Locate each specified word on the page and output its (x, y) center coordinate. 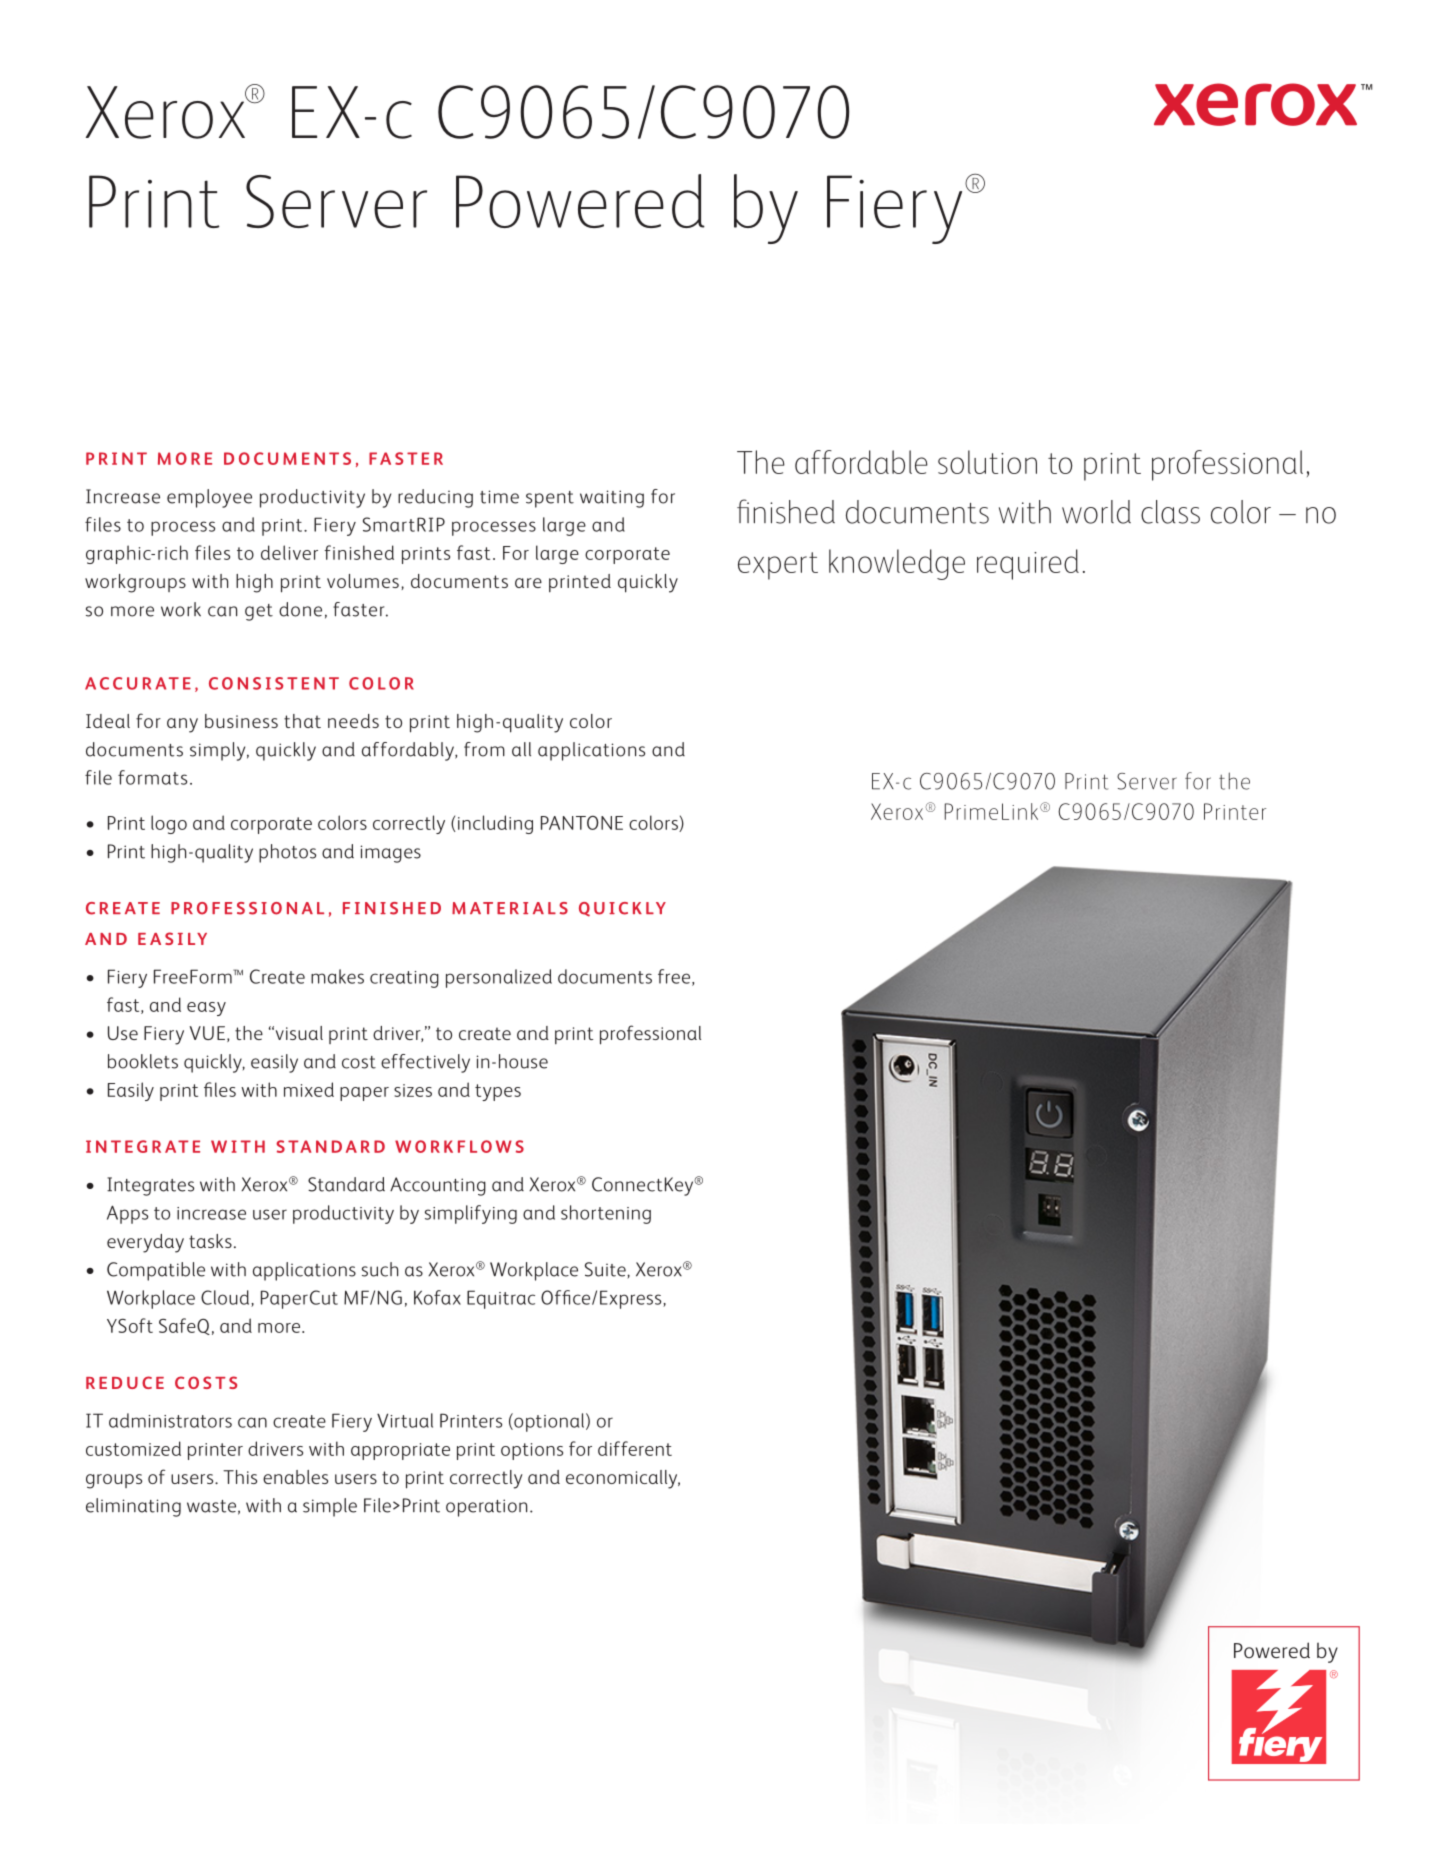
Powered (580, 201)
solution (987, 462)
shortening (606, 1214)
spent (550, 499)
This (240, 1477)
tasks (210, 1241)
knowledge (897, 564)
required (1028, 564)
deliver (289, 552)
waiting (612, 499)
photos (287, 853)
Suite (606, 1269)
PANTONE (582, 823)
